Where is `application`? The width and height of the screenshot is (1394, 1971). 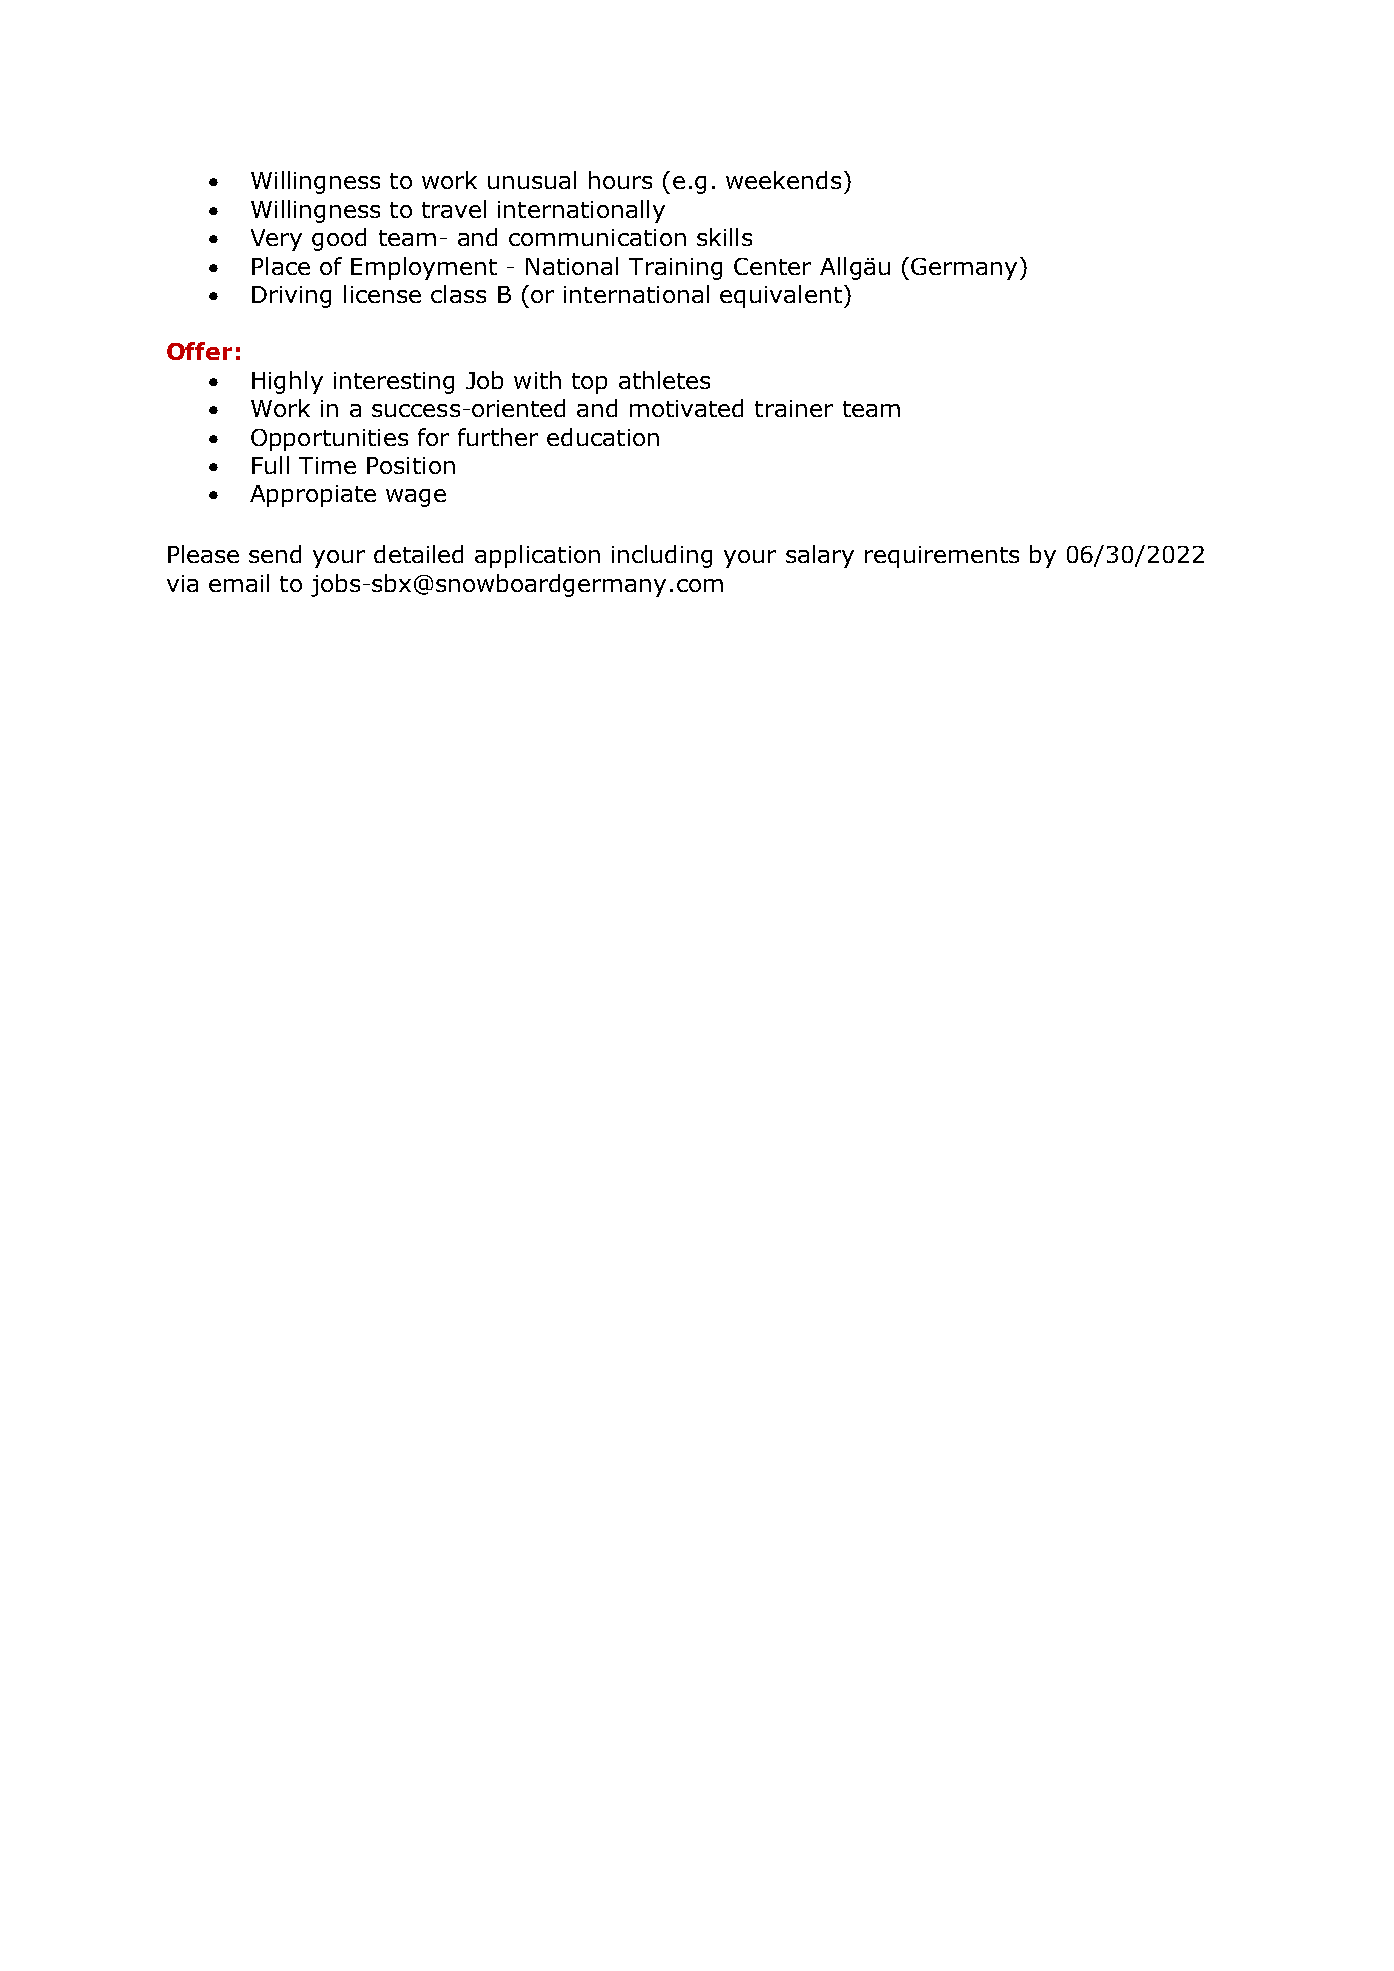 application is located at coordinates (537, 556).
